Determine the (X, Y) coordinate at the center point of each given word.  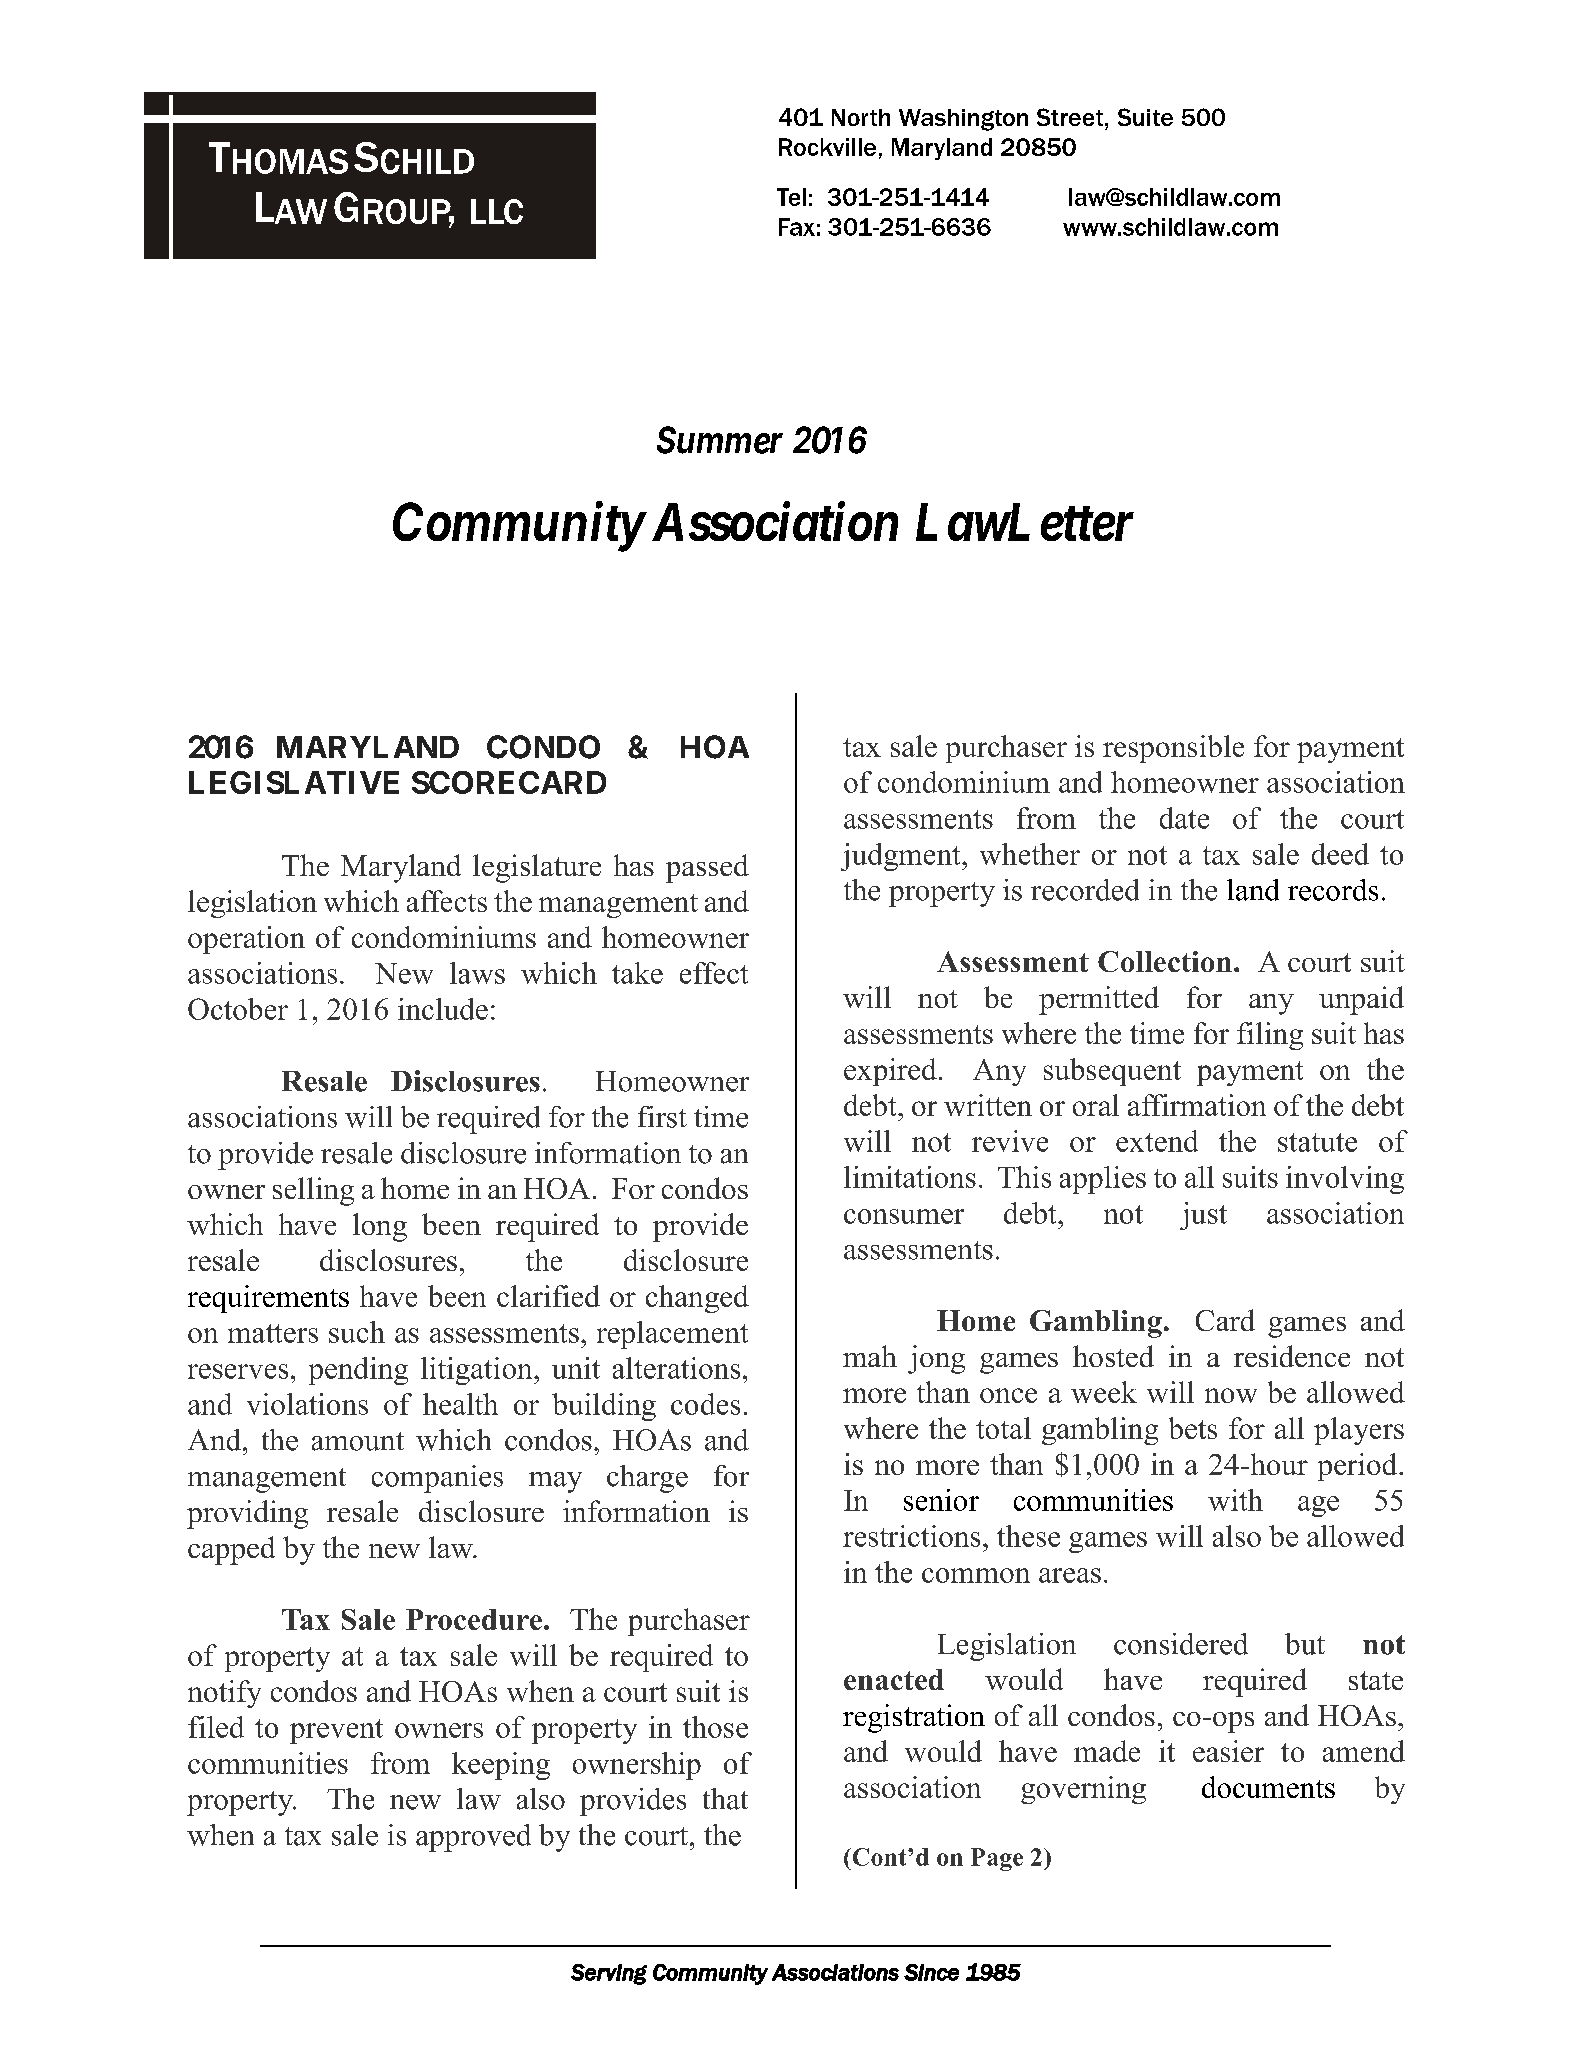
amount (358, 1441)
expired (890, 1072)
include (443, 1009)
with (1235, 1500)
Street (1071, 117)
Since (931, 1972)
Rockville (827, 147)
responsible (1173, 749)
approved (473, 1838)
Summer (720, 440)
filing (1270, 1036)
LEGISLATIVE (294, 782)
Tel (791, 197)
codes (705, 1404)
